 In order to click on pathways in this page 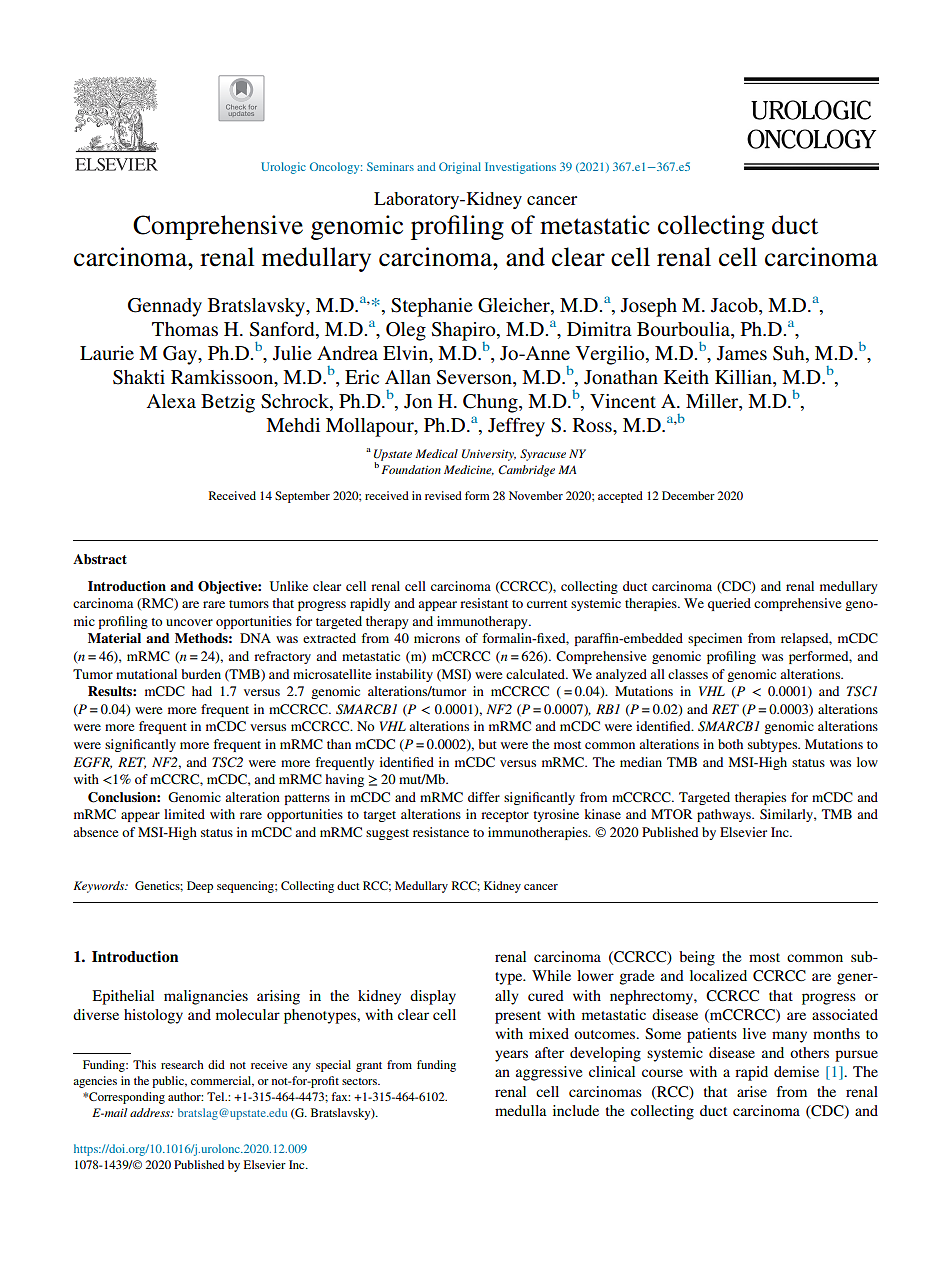, I will do `click(725, 815)`.
